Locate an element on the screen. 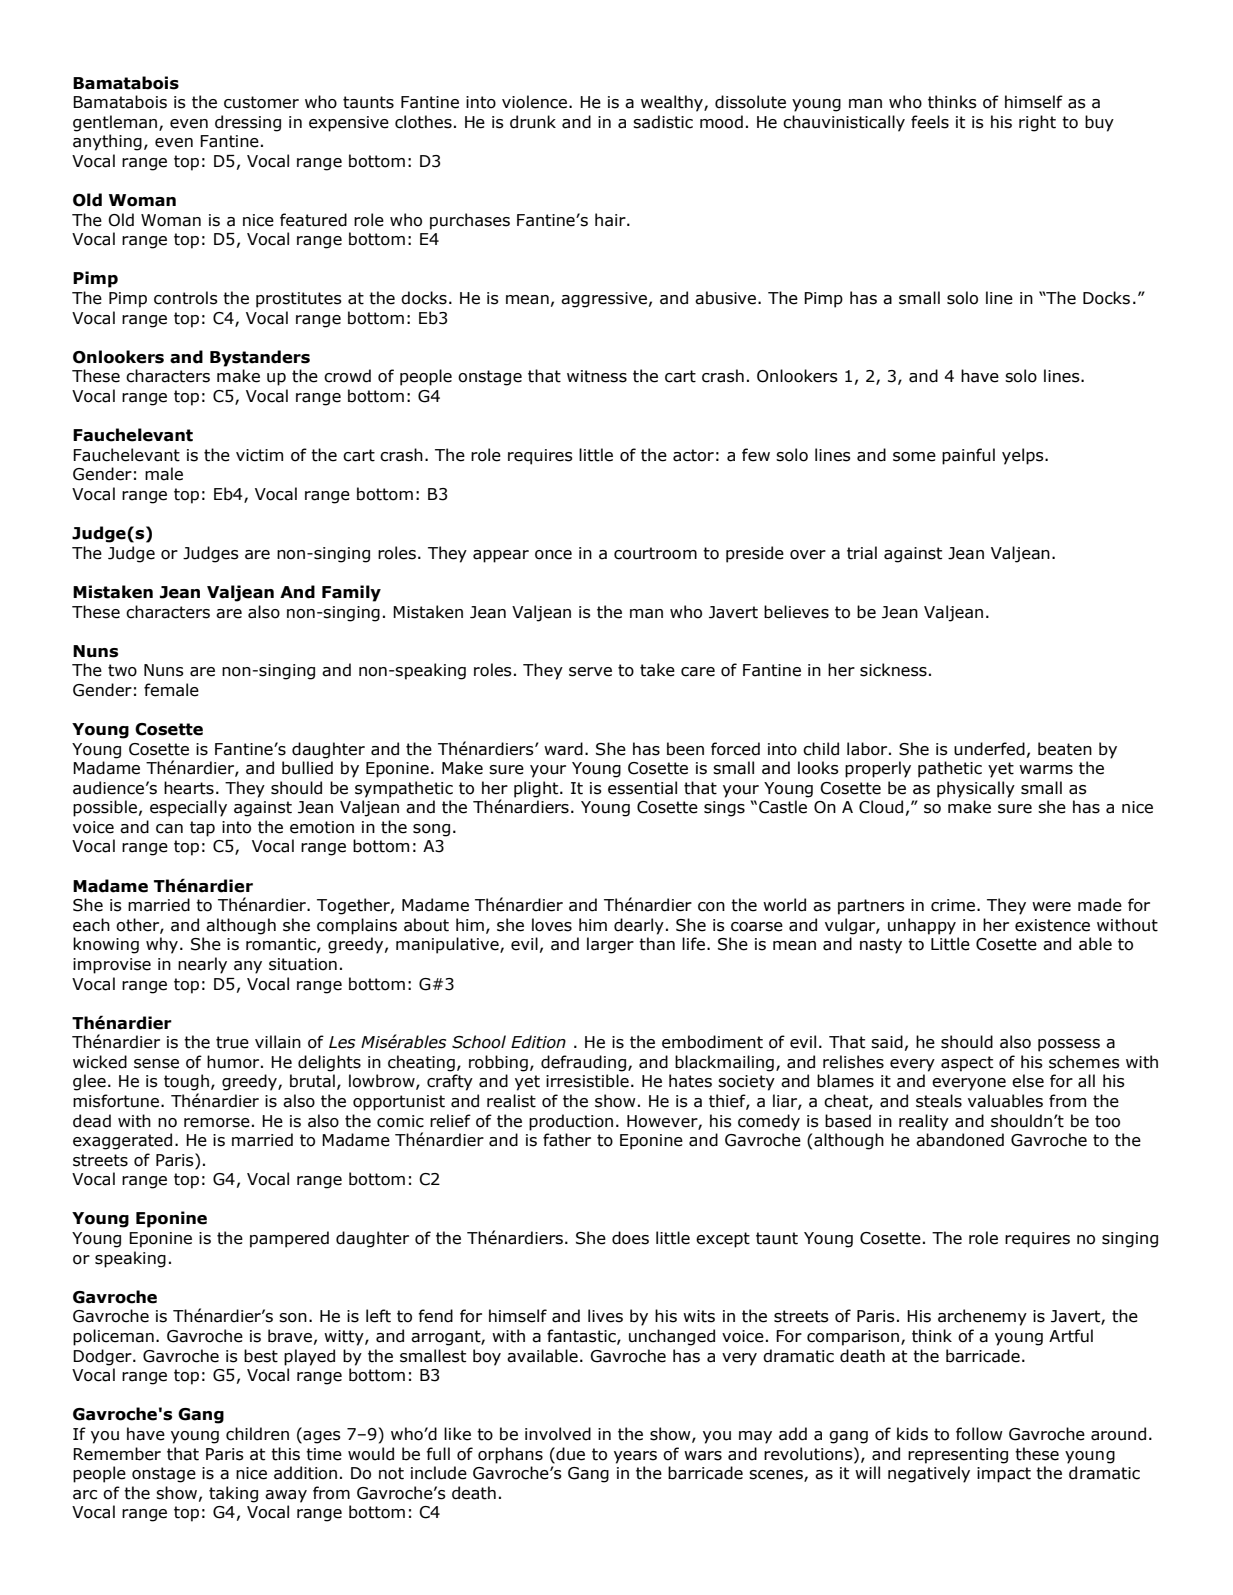  physically is located at coordinates (976, 789).
